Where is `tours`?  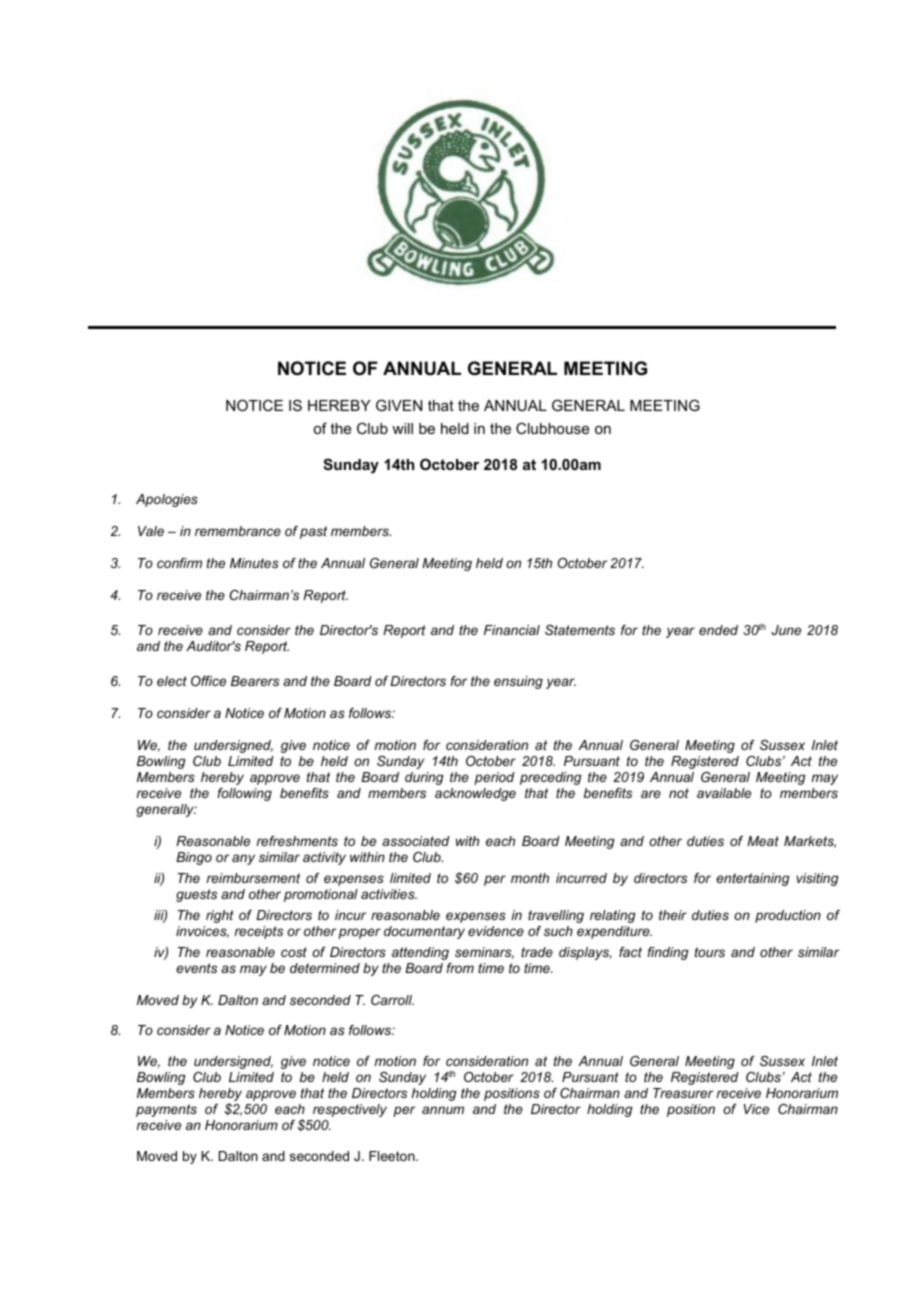
tours is located at coordinates (710, 952).
